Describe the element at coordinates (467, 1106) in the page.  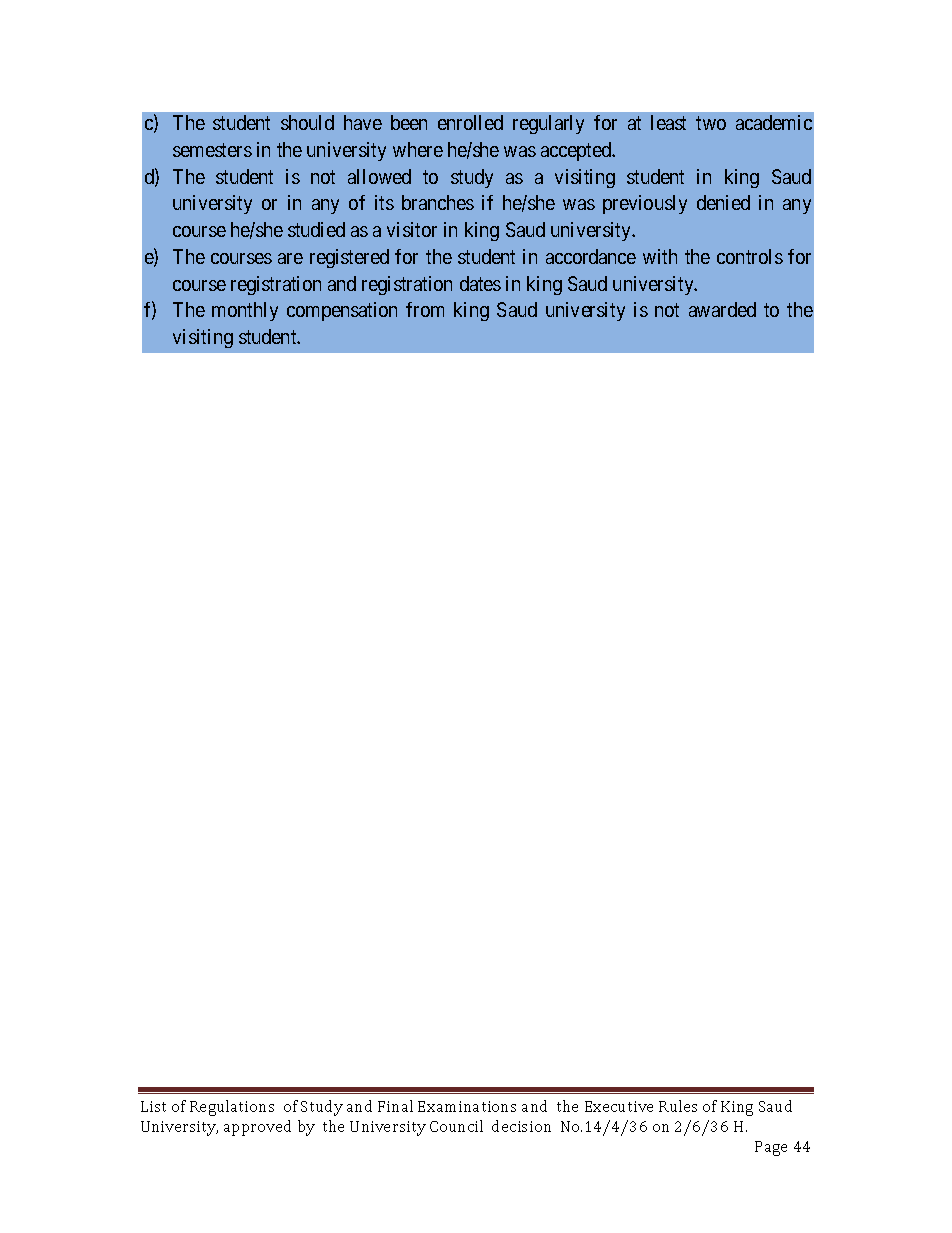
I see `Examinations` at that location.
